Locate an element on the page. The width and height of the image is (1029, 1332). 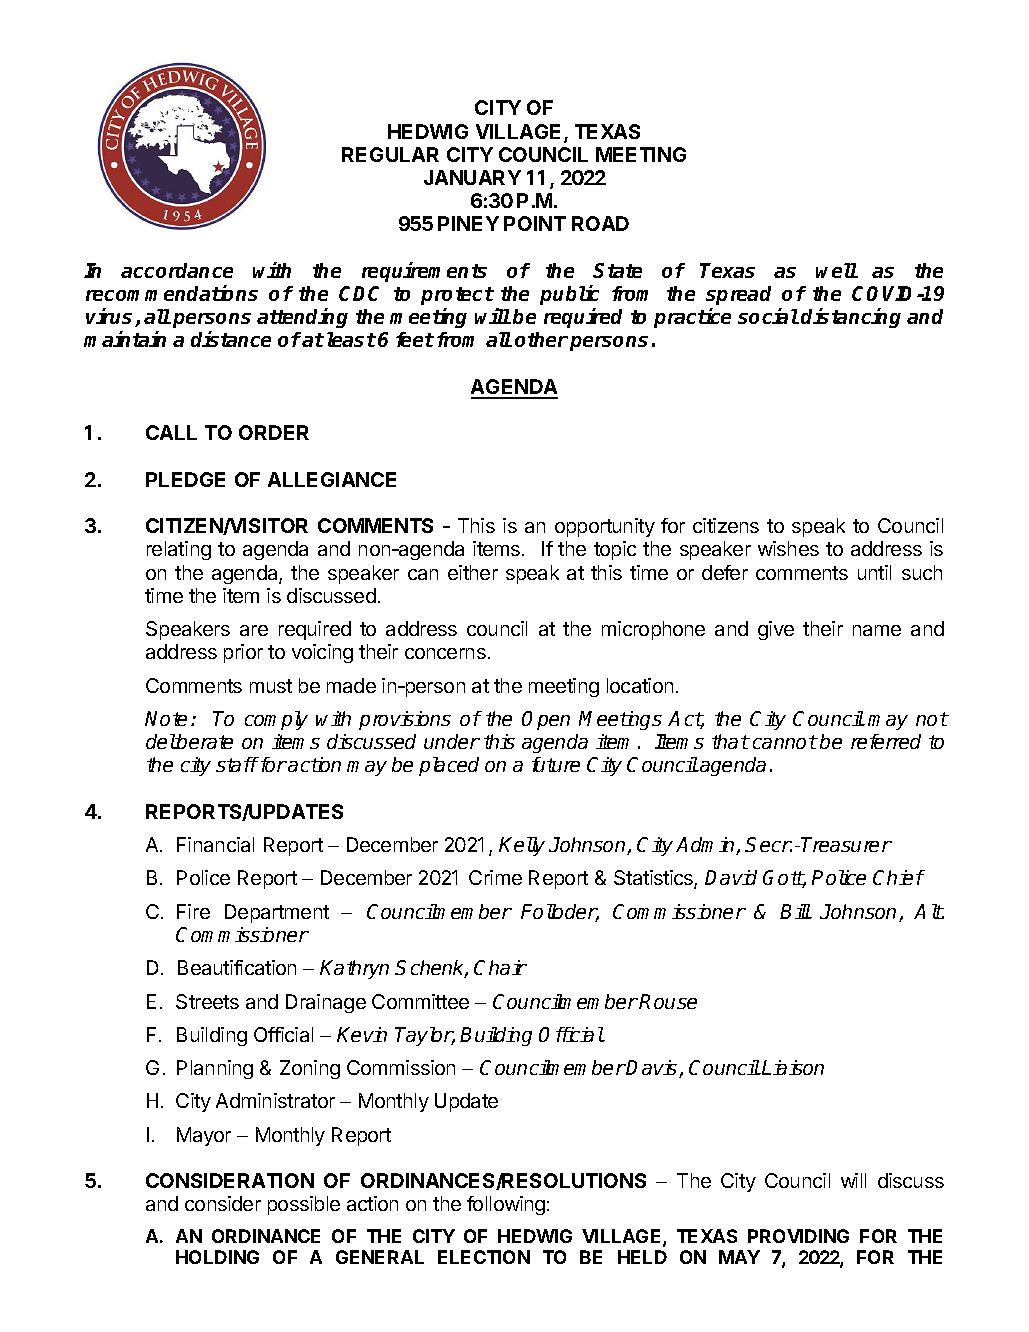
following is located at coordinates (506, 1205).
